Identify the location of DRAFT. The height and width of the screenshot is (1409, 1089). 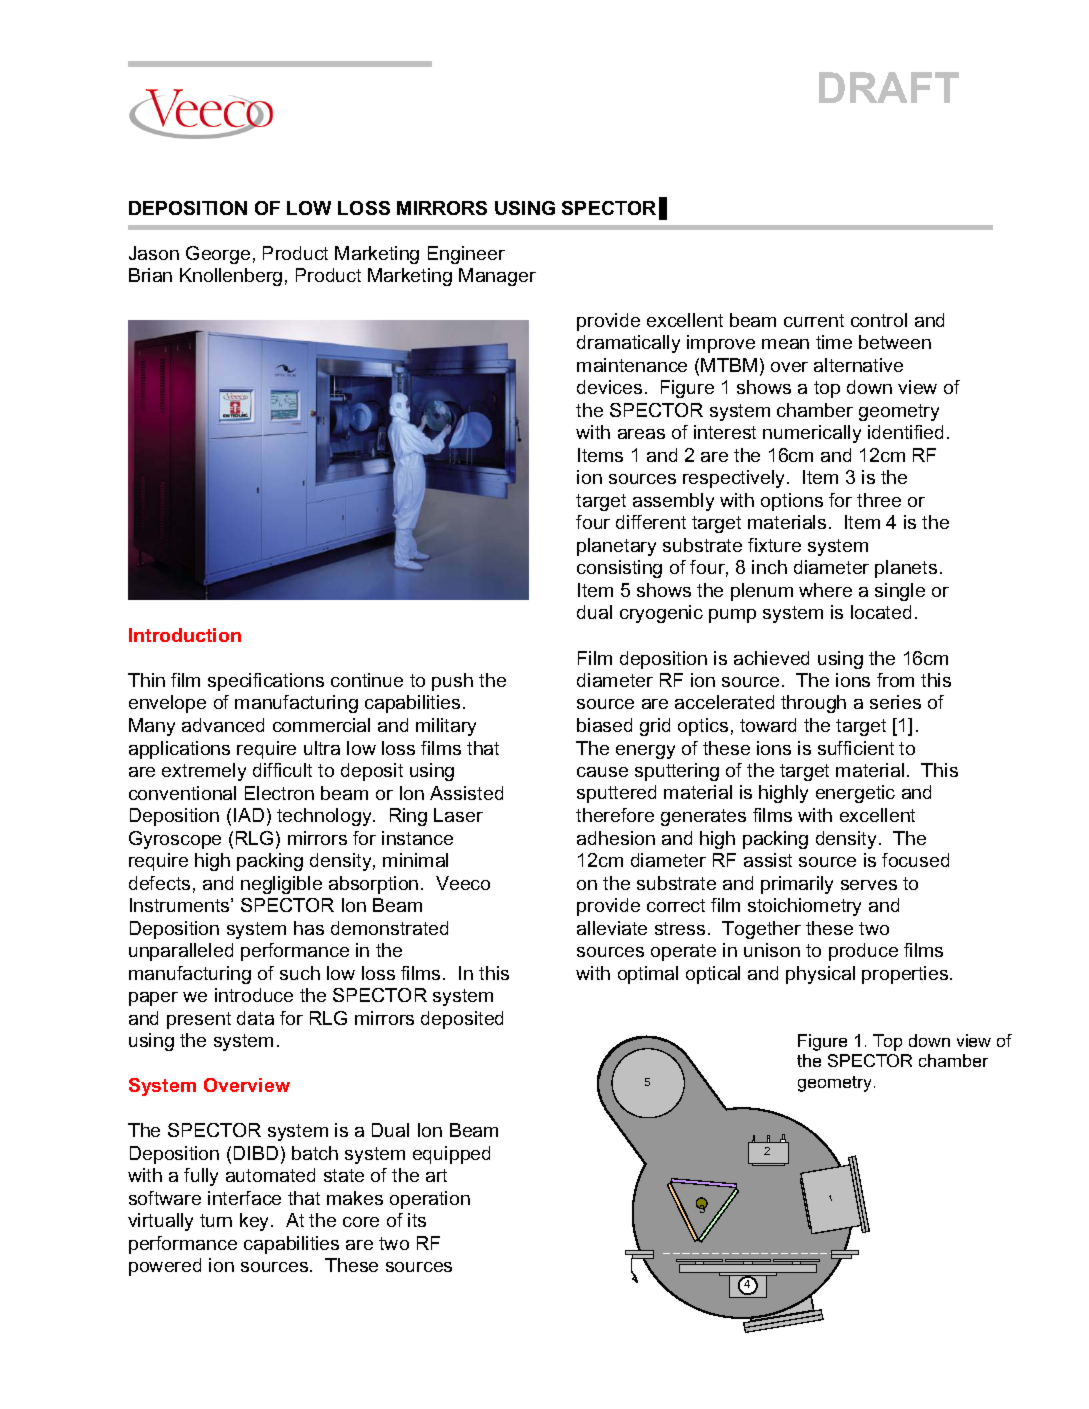
(889, 87).
